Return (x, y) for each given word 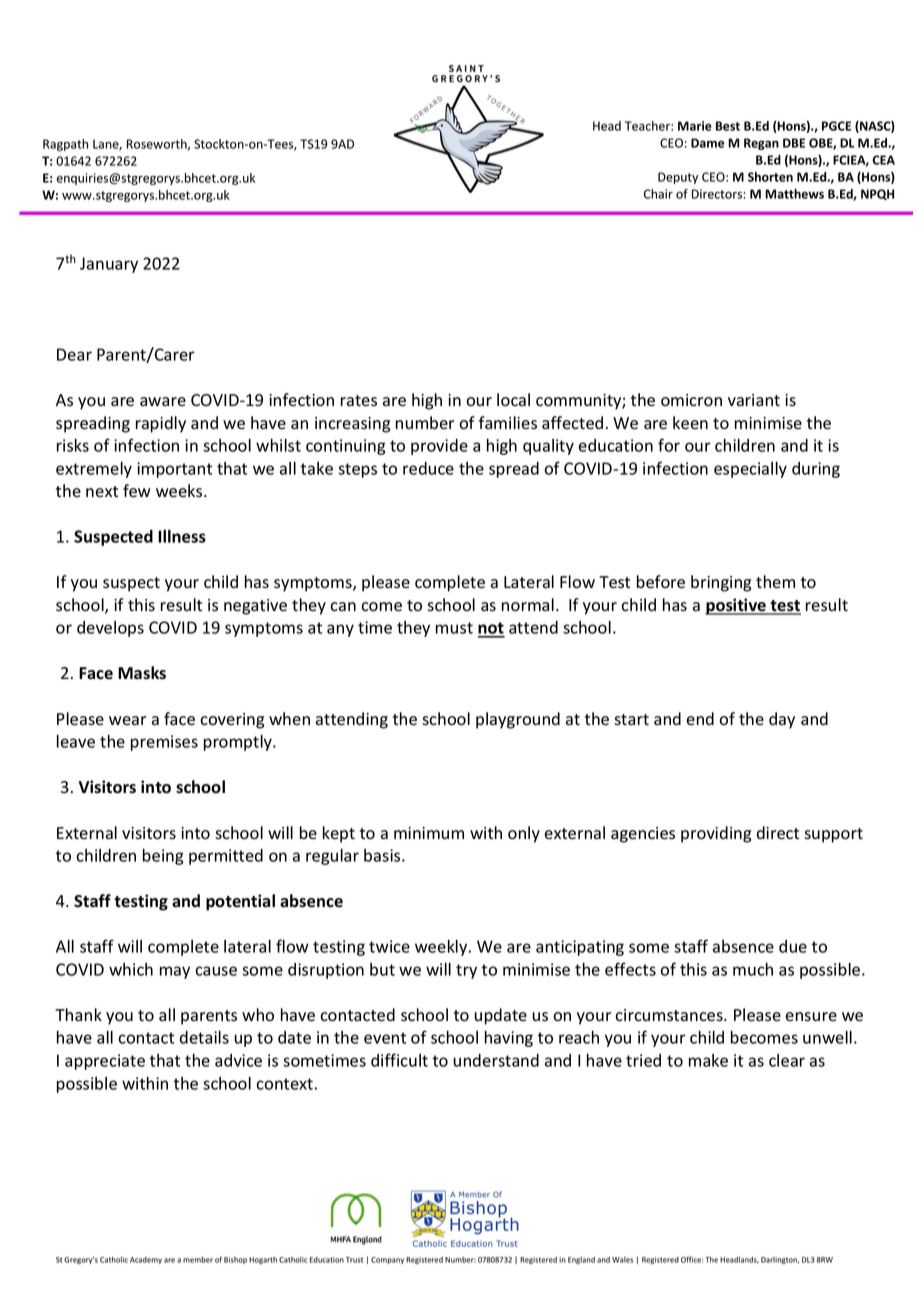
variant (754, 400)
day (782, 720)
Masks (142, 673)
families (508, 423)
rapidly (161, 424)
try (466, 971)
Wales (622, 1260)
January (109, 265)
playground (518, 720)
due (793, 946)
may (175, 972)
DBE (794, 143)
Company (387, 1260)
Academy (146, 1260)
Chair (658, 194)
